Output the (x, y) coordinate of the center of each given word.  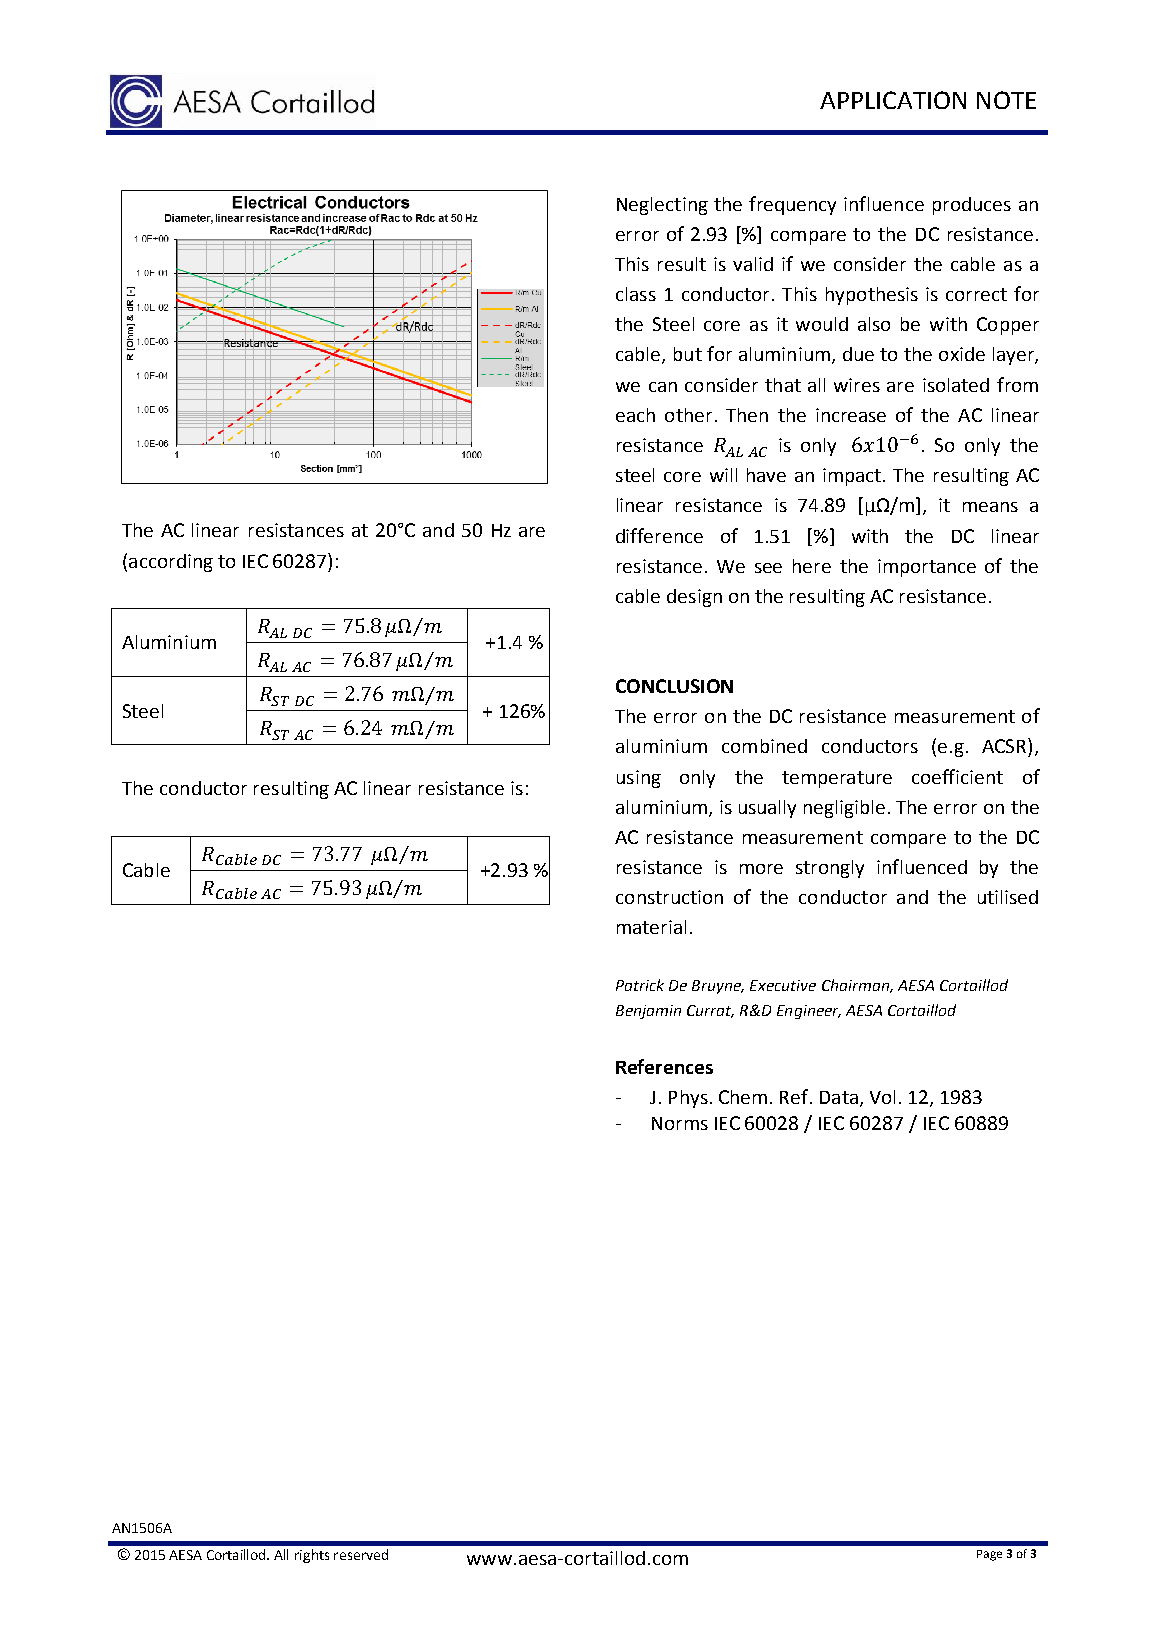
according (171, 563)
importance (927, 568)
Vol (882, 1097)
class (636, 294)
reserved (361, 1554)
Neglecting (662, 206)
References (664, 1066)
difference (659, 535)
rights (312, 1556)
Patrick (640, 985)
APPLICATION (893, 100)
